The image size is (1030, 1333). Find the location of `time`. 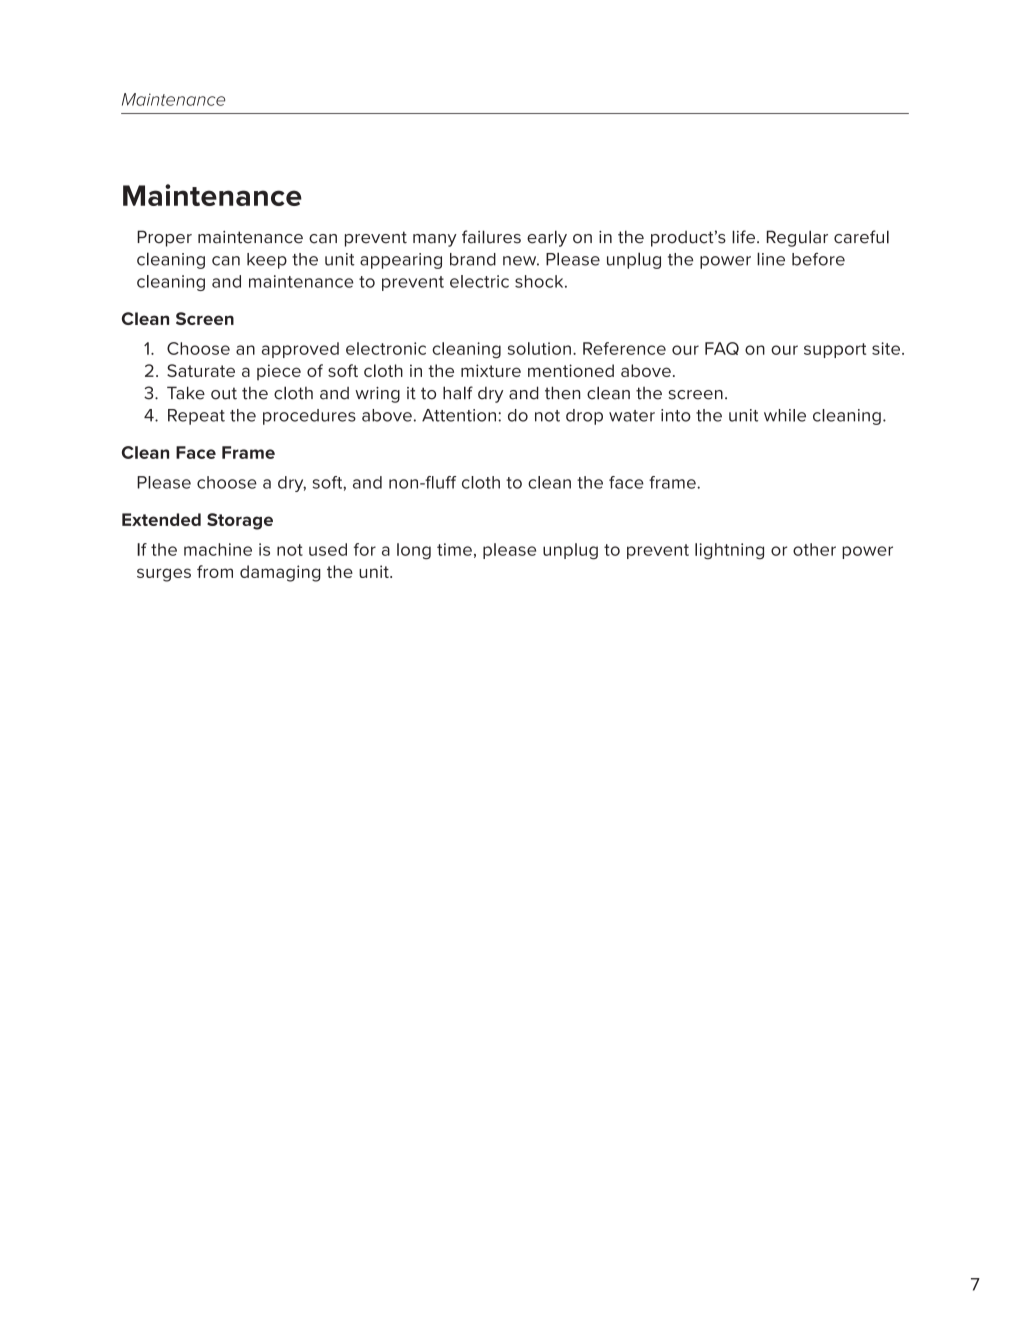

time is located at coordinates (454, 549).
